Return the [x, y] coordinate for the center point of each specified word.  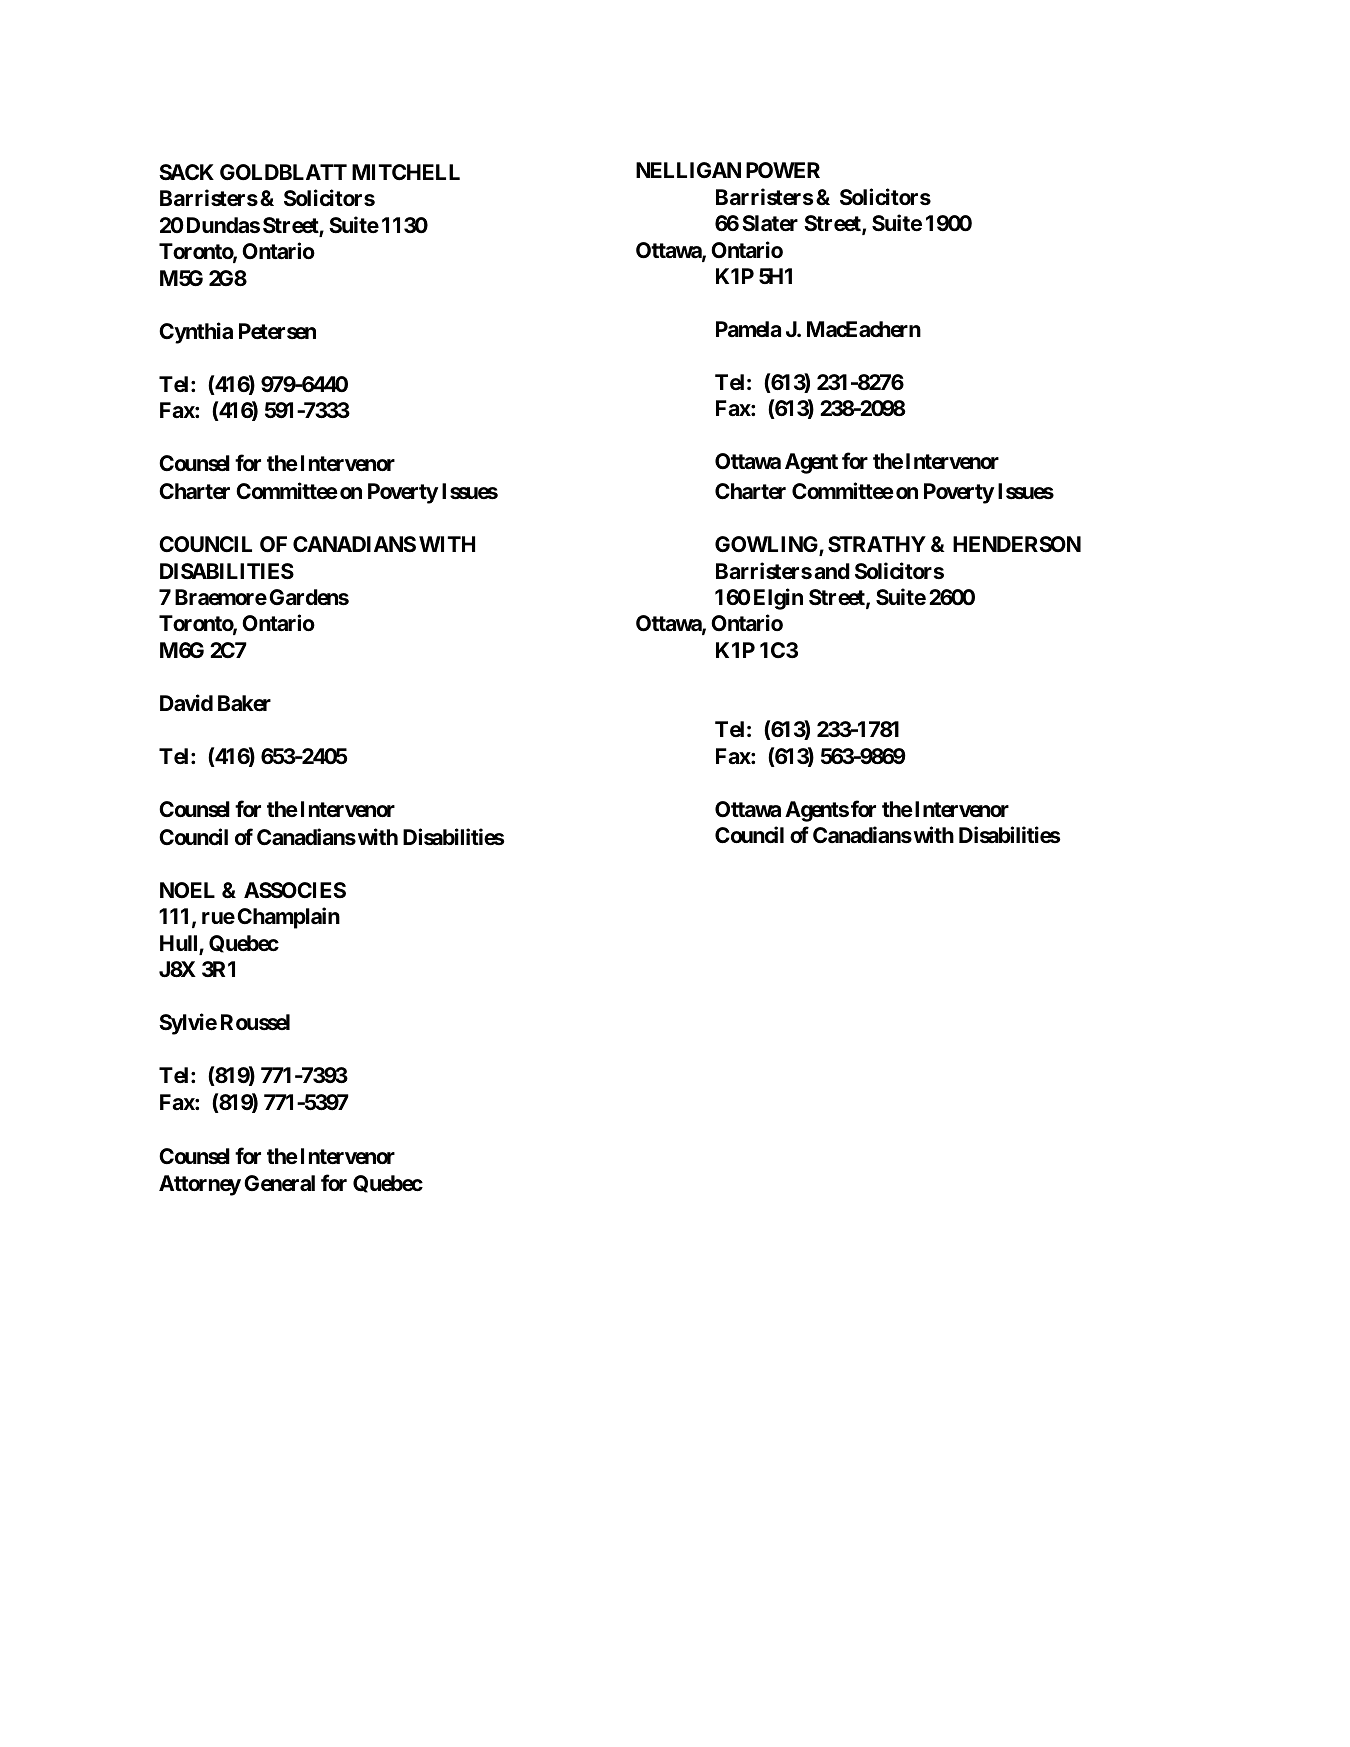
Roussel [255, 1022]
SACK [186, 172]
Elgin [778, 599]
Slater [770, 223]
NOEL [187, 890]
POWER [783, 170]
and [832, 571]
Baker [244, 703]
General [279, 1183]
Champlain [288, 918]
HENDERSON [1017, 544]
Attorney [200, 1185]
